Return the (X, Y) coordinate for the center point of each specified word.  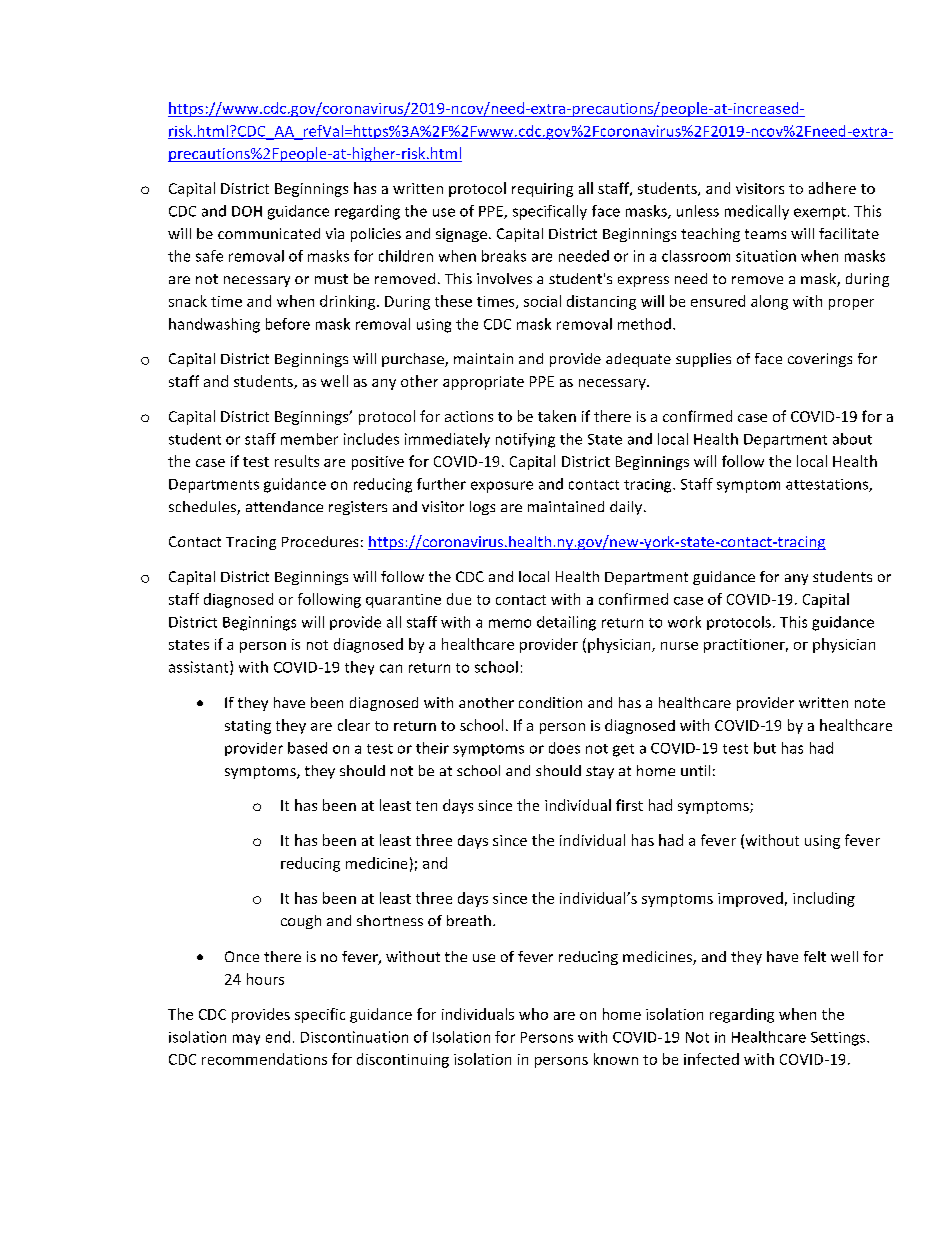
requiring (542, 190)
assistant (200, 668)
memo (510, 623)
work (684, 622)
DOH (247, 211)
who (533, 1014)
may (246, 1039)
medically (757, 212)
